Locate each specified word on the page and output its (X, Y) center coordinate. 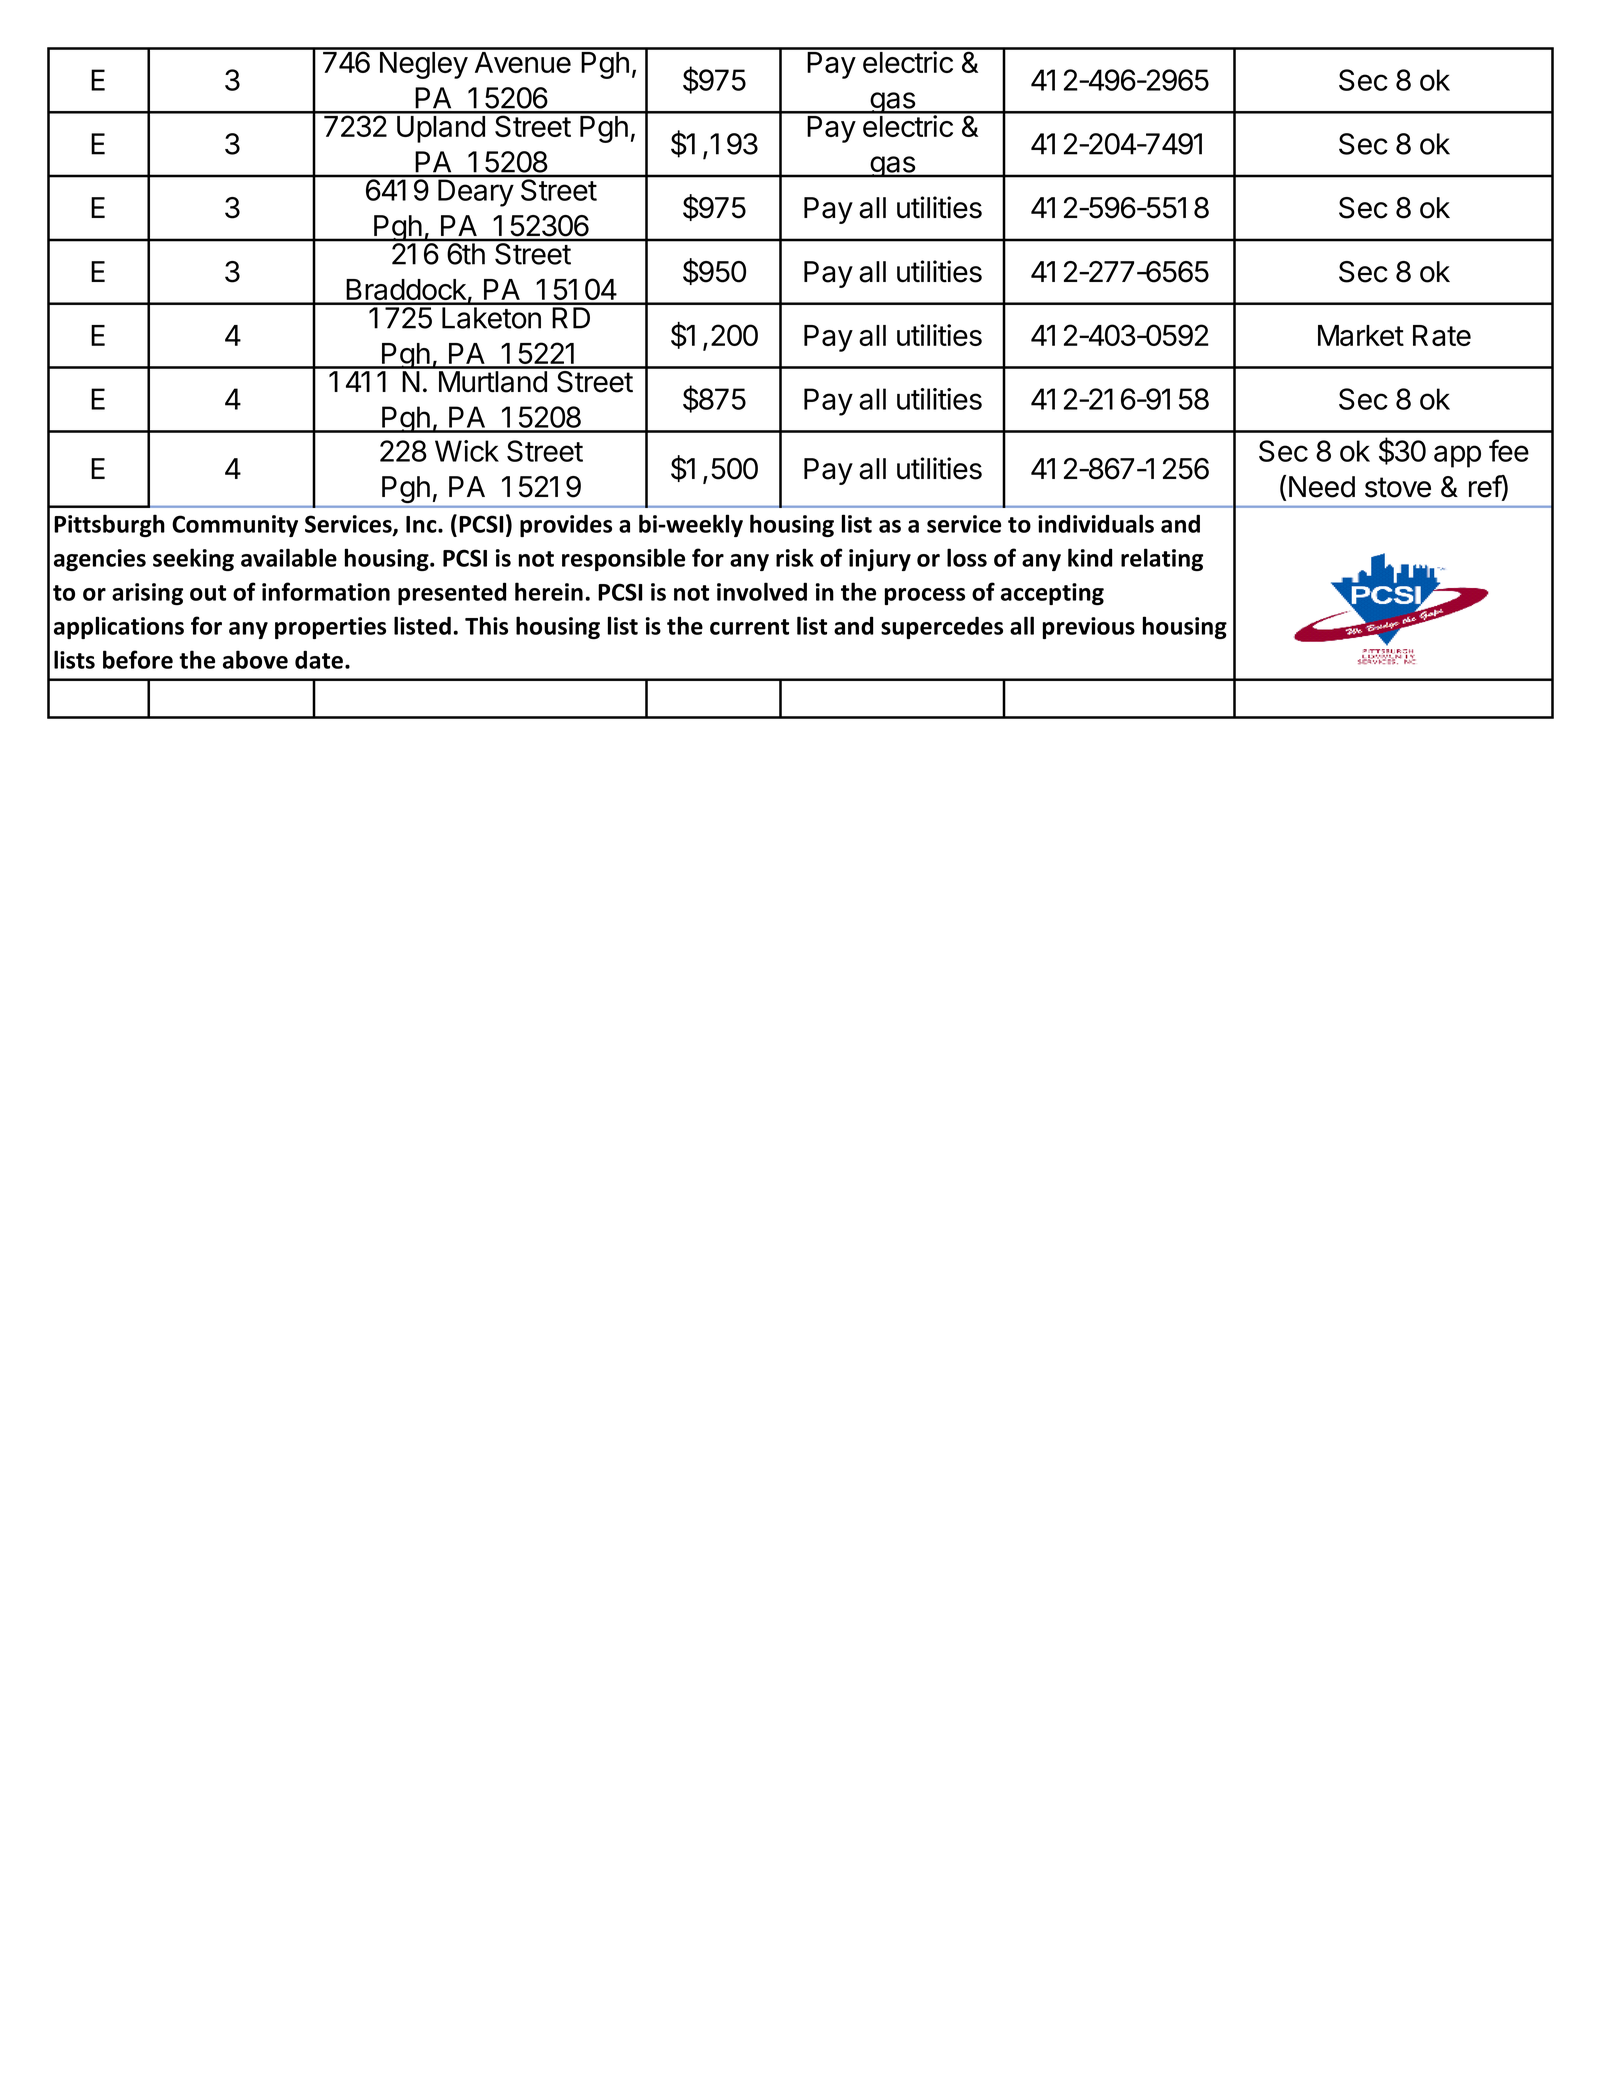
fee (1509, 450)
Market (1361, 335)
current (749, 627)
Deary (476, 193)
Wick (467, 451)
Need (1322, 487)
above (255, 659)
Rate (1442, 335)
